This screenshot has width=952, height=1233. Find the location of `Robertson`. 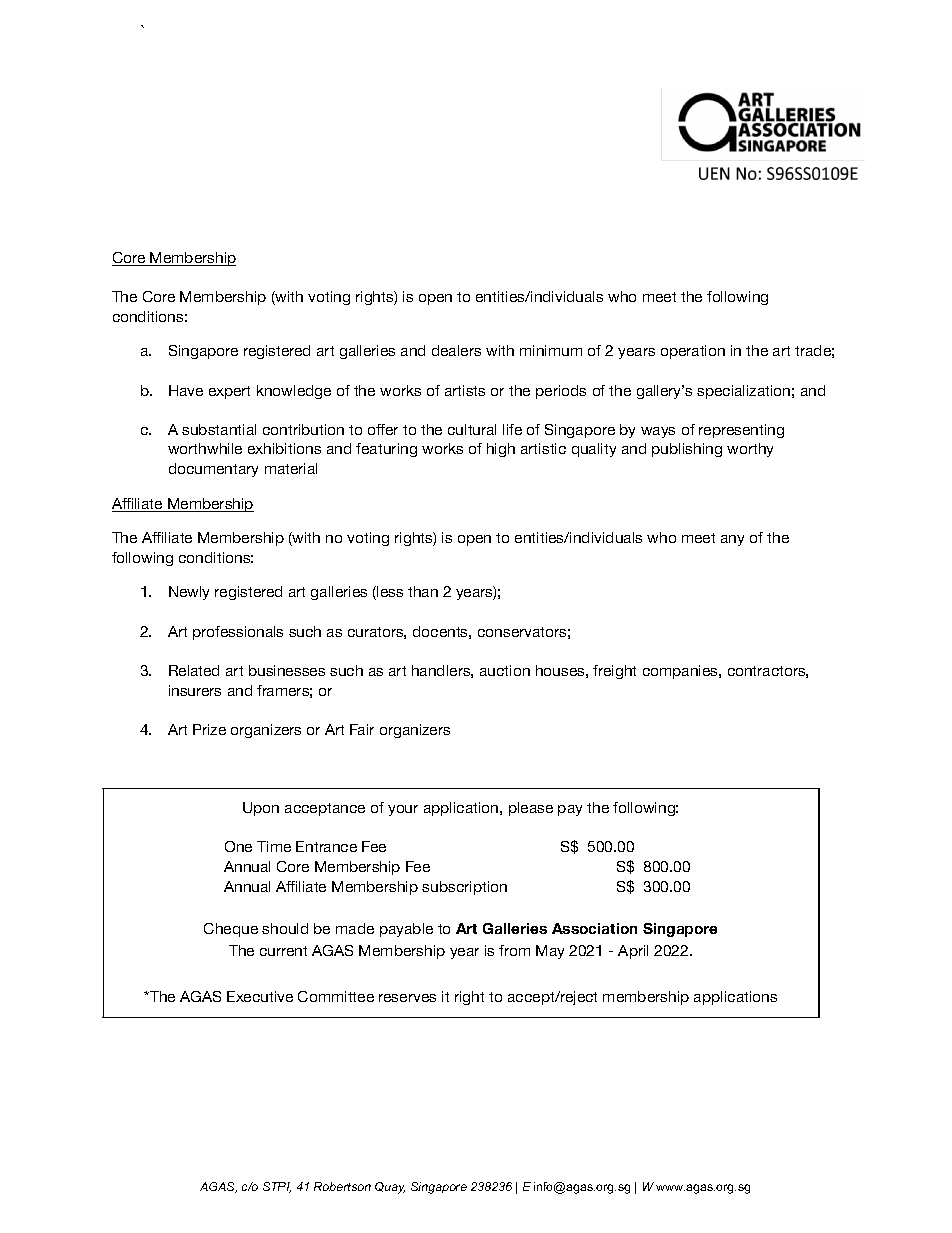

Robertson is located at coordinates (342, 1186).
